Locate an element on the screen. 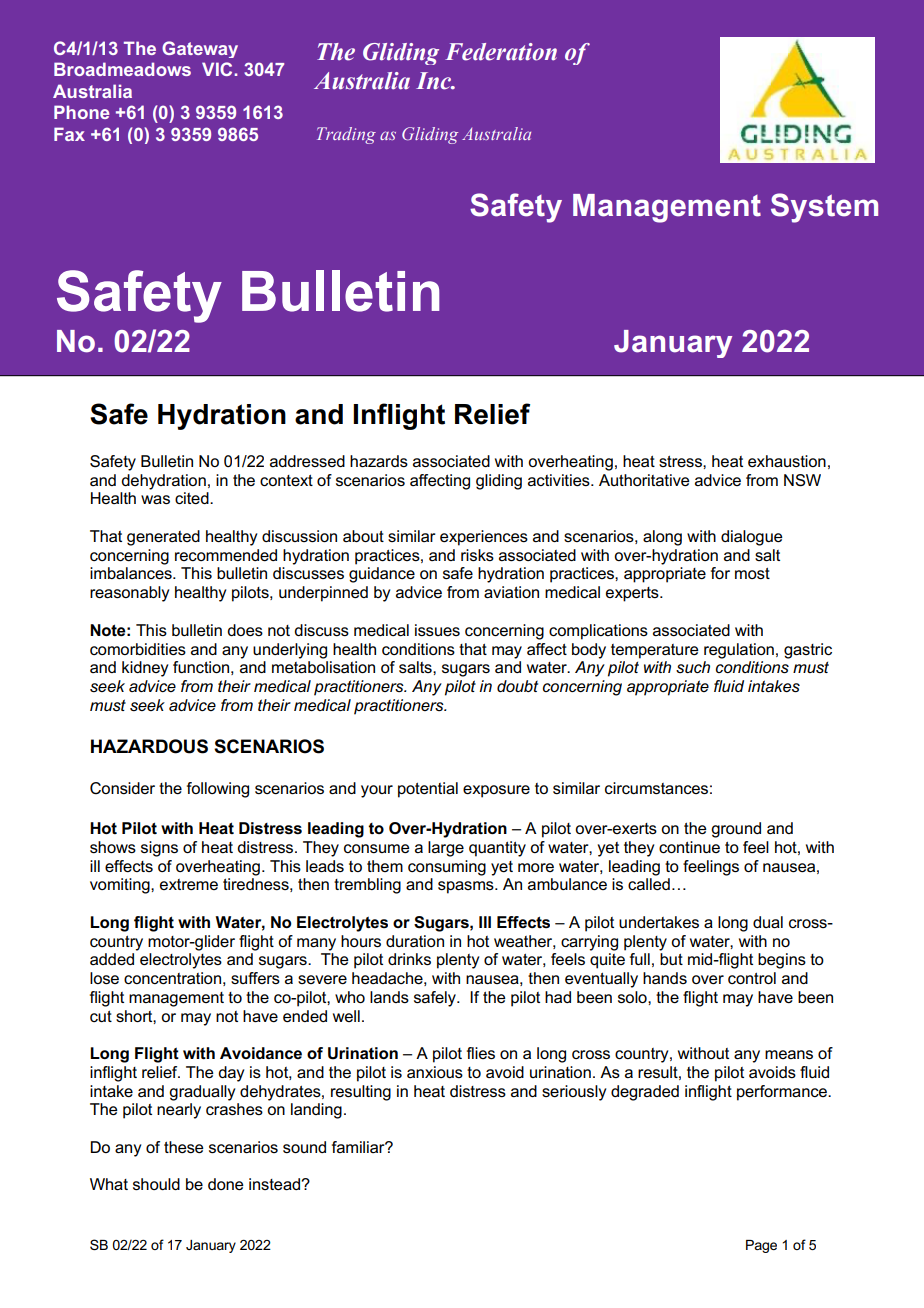 The image size is (924, 1308). drinks is located at coordinates (409, 959).
